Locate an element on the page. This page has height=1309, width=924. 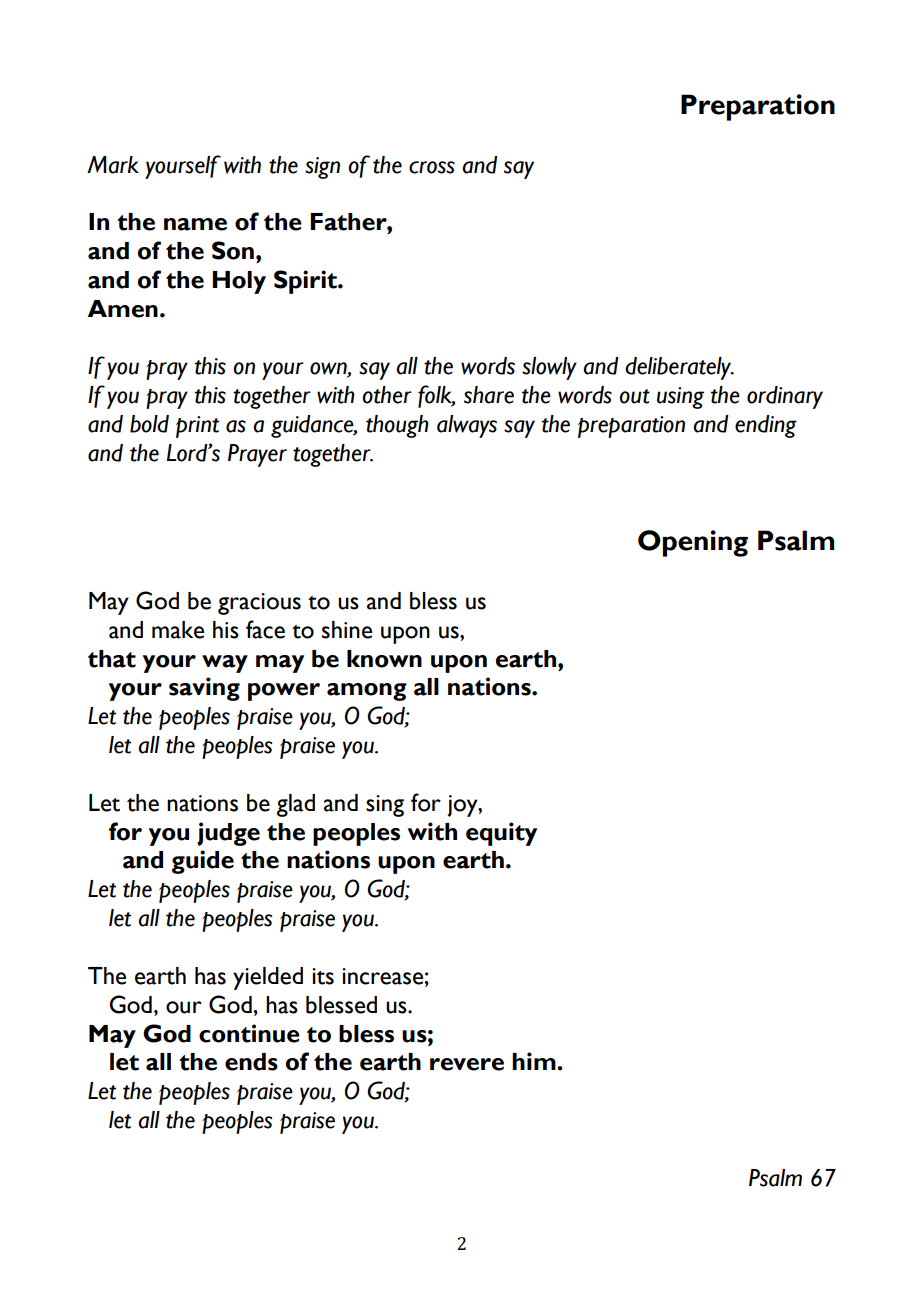
print is located at coordinates (197, 427).
